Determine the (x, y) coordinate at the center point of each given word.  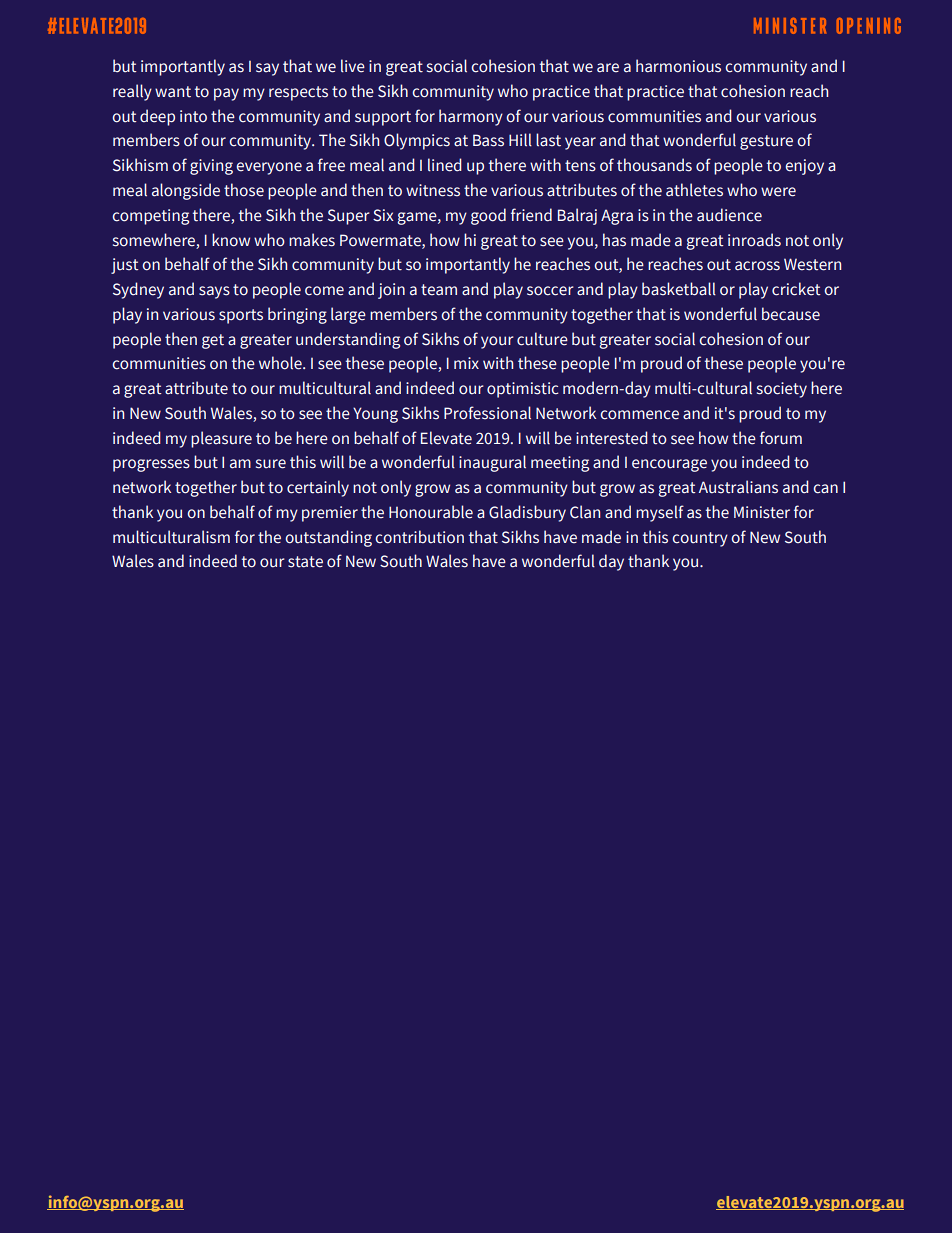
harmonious (678, 66)
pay (226, 94)
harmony (471, 117)
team (439, 290)
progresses (151, 465)
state (305, 562)
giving (211, 167)
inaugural (492, 463)
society (782, 390)
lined (445, 165)
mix (466, 363)
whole (281, 363)
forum (781, 438)
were (778, 192)
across (757, 266)
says (214, 292)
